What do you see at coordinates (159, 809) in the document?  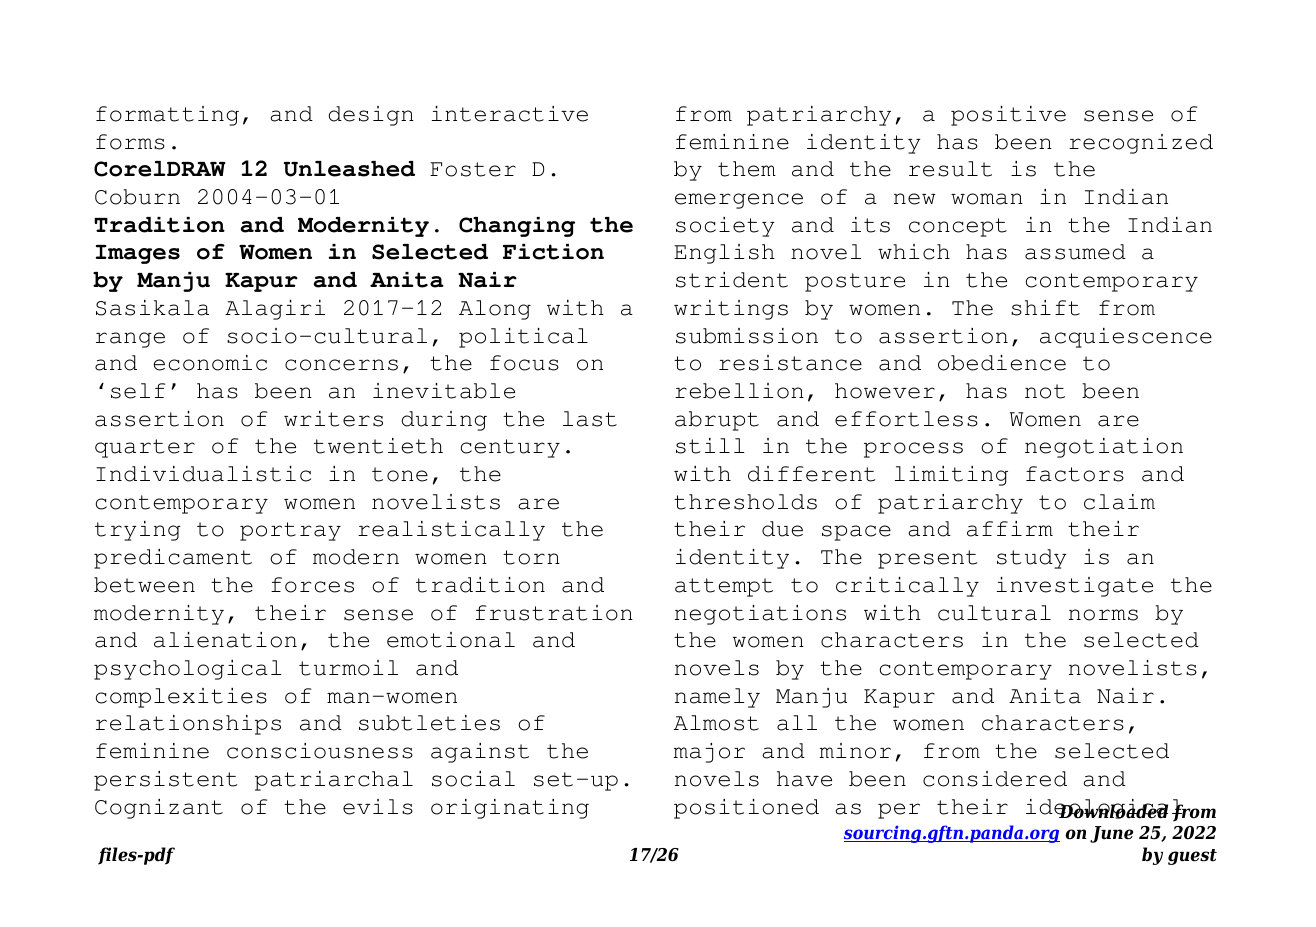 I see `Cognizant` at bounding box center [159, 809].
